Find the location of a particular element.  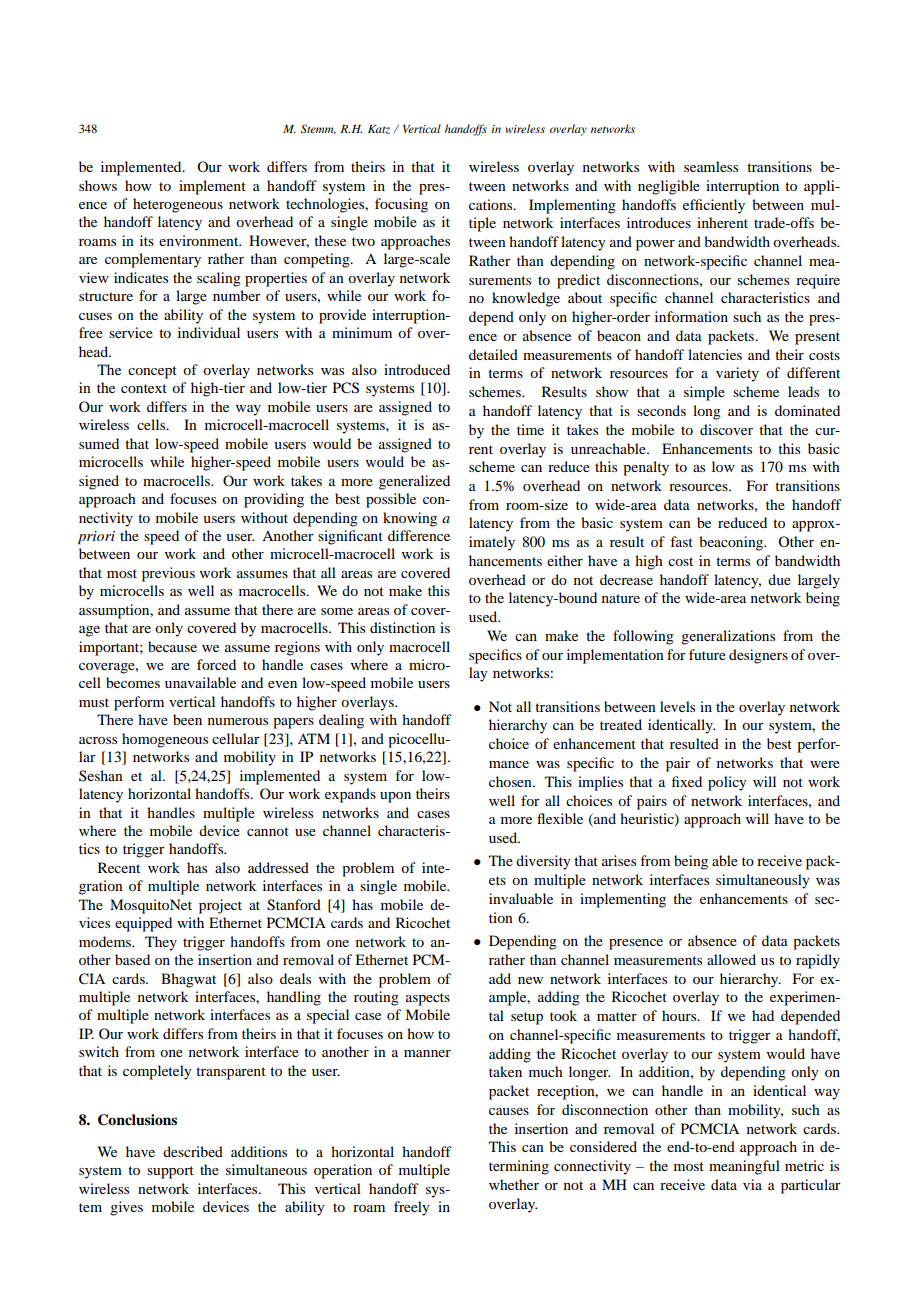

designers is located at coordinates (758, 656).
